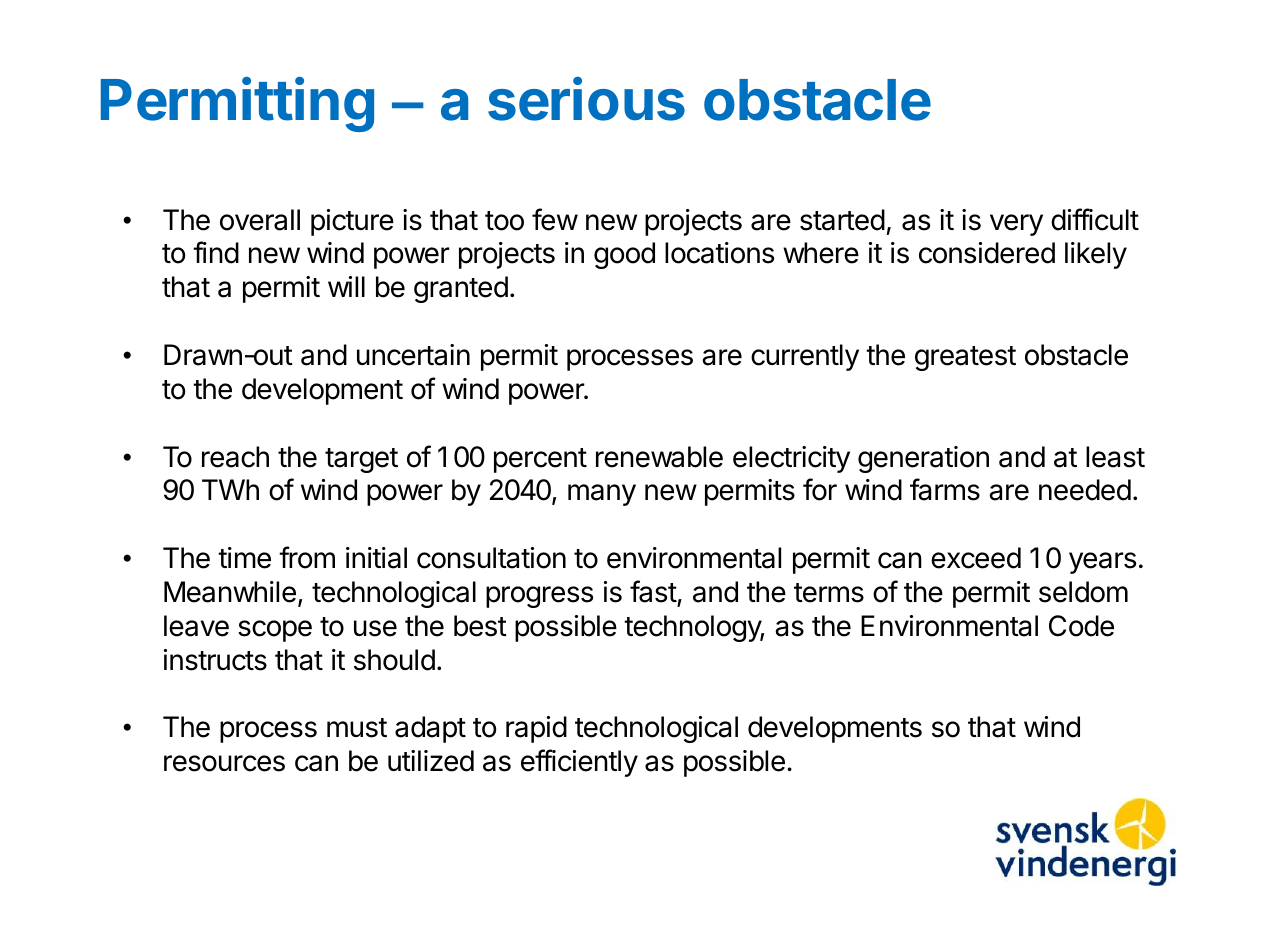  Describe the element at coordinates (260, 220) in the screenshot. I see `overall` at that location.
